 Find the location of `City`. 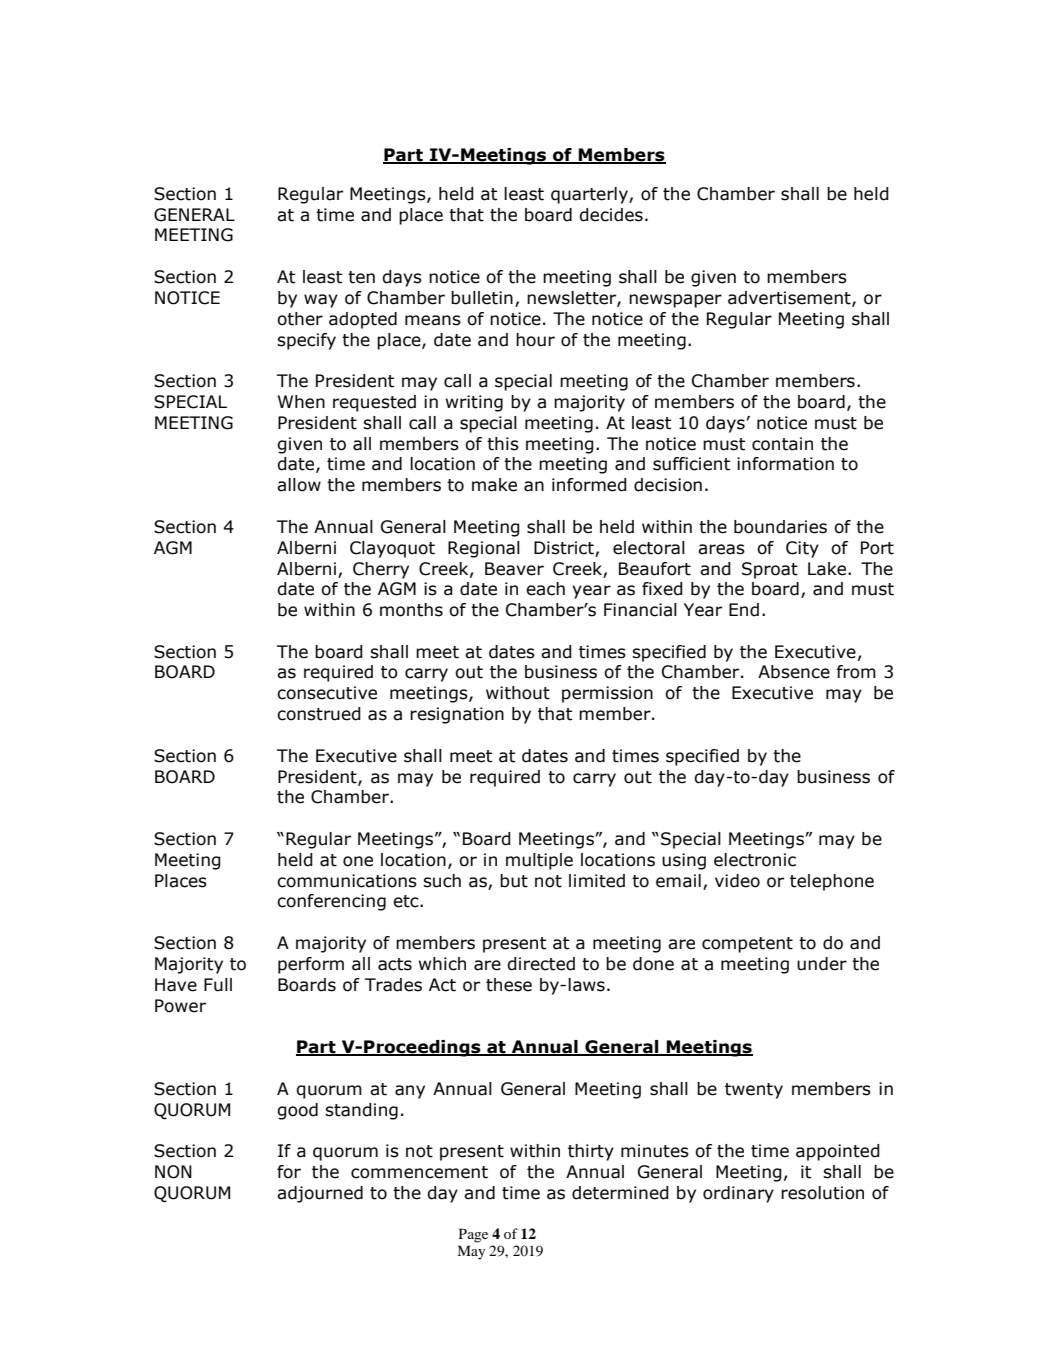

City is located at coordinates (802, 549).
